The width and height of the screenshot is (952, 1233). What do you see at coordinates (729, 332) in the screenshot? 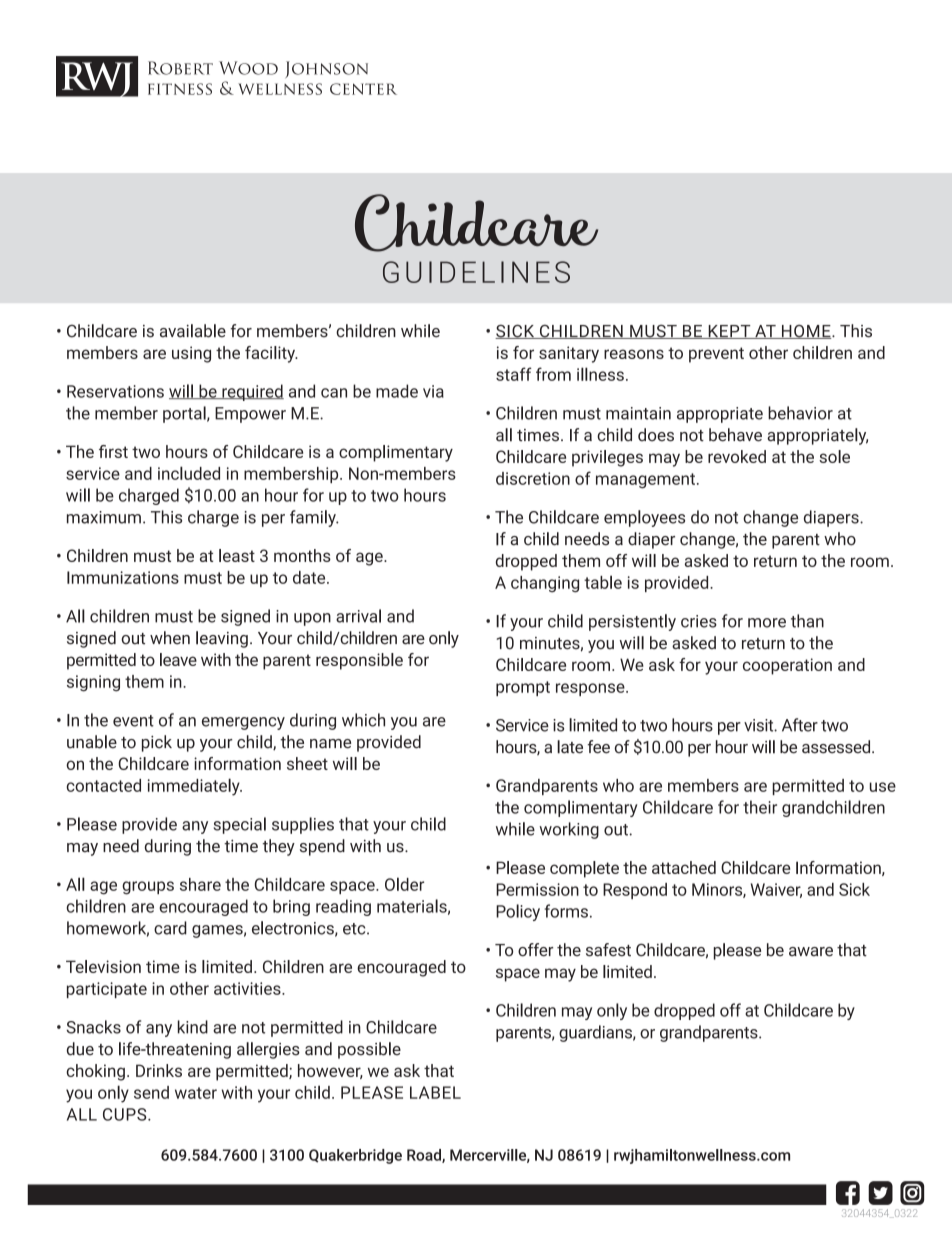
I see `KEPT` at bounding box center [729, 332].
